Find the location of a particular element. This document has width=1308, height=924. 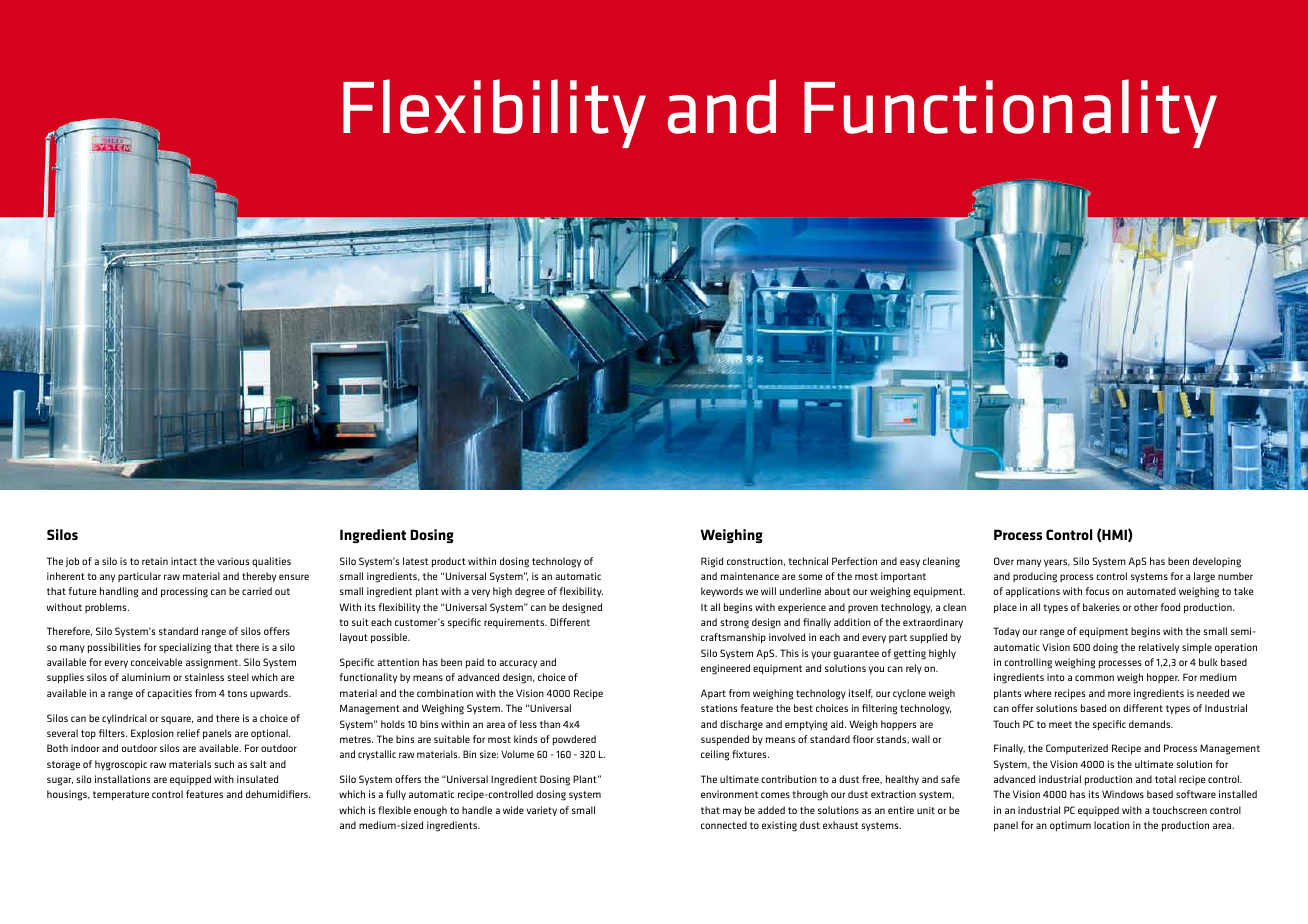

intact is located at coordinates (184, 561).
